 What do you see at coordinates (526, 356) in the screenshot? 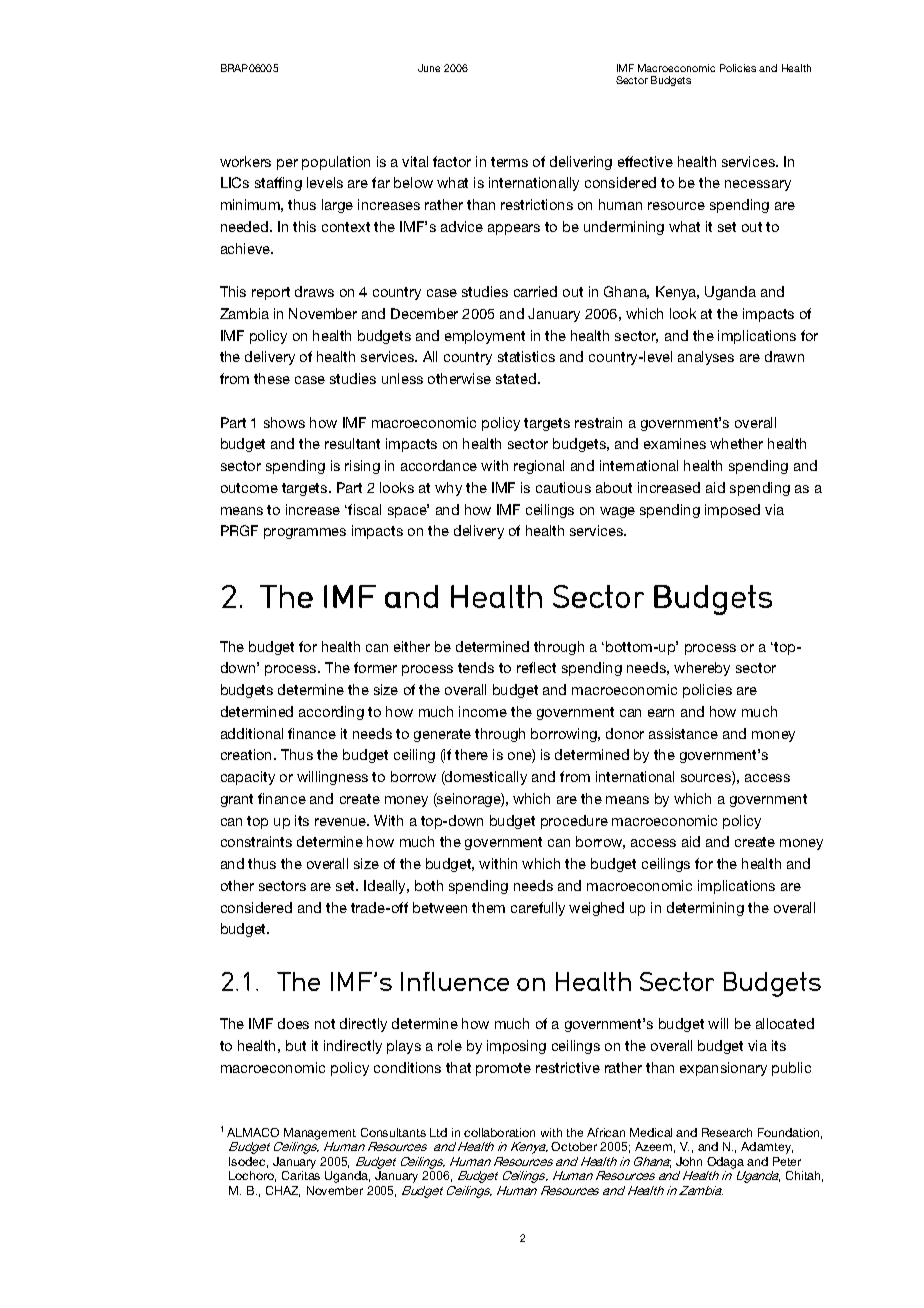
I see `statistics` at bounding box center [526, 356].
